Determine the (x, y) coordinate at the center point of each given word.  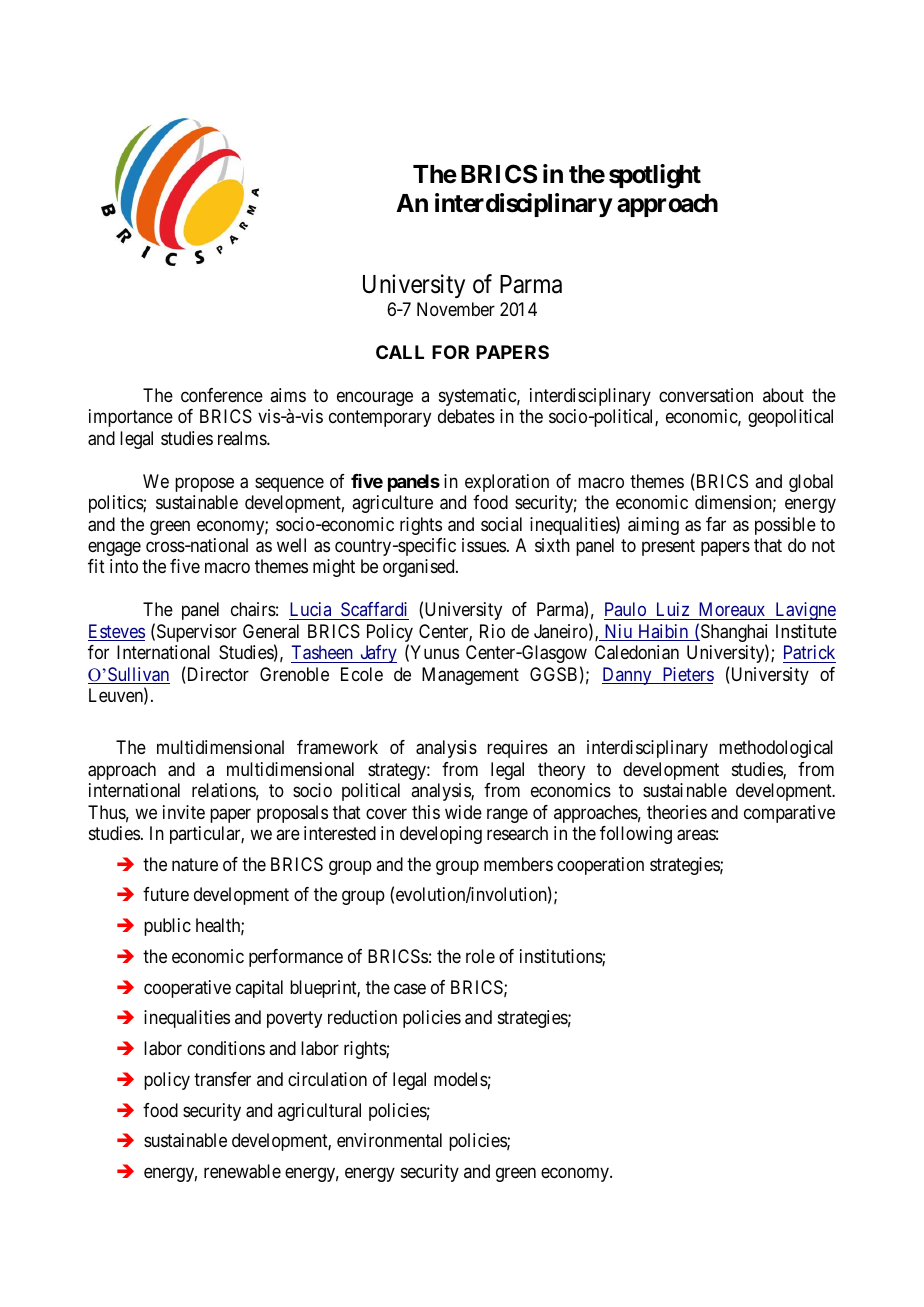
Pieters (687, 675)
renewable (242, 1171)
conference (222, 395)
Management (470, 676)
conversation (706, 395)
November (456, 309)
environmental (389, 1140)
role (480, 956)
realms (243, 438)
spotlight (655, 176)
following (636, 835)
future (166, 894)
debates (466, 416)
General (271, 631)
